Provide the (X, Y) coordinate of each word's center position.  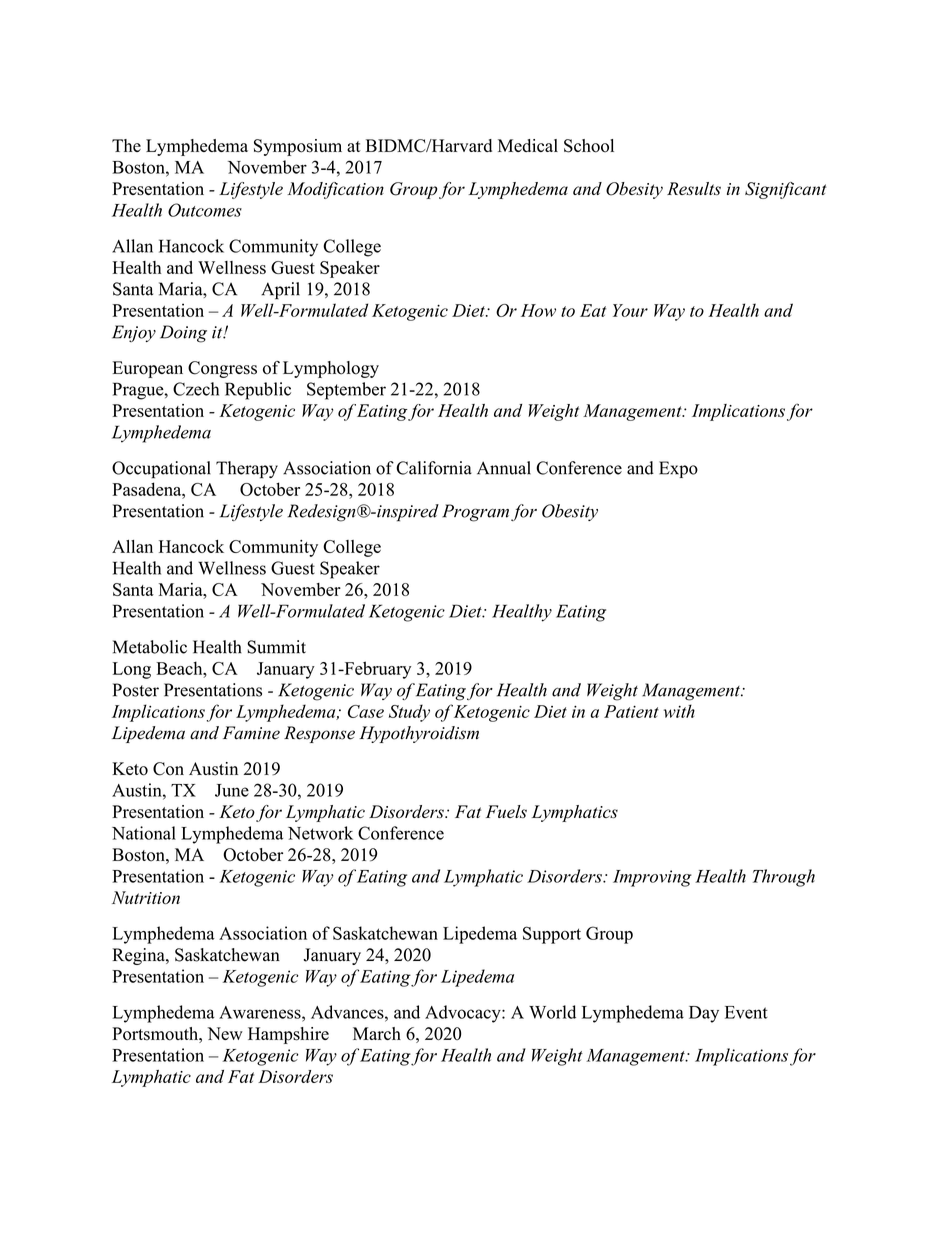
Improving (652, 878)
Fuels (506, 811)
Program (475, 513)
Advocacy (464, 1014)
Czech (196, 389)
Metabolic (150, 647)
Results (694, 188)
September (346, 391)
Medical (528, 145)
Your (630, 310)
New (225, 1033)
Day (704, 1014)
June (232, 790)
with (679, 711)
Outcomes (205, 210)
